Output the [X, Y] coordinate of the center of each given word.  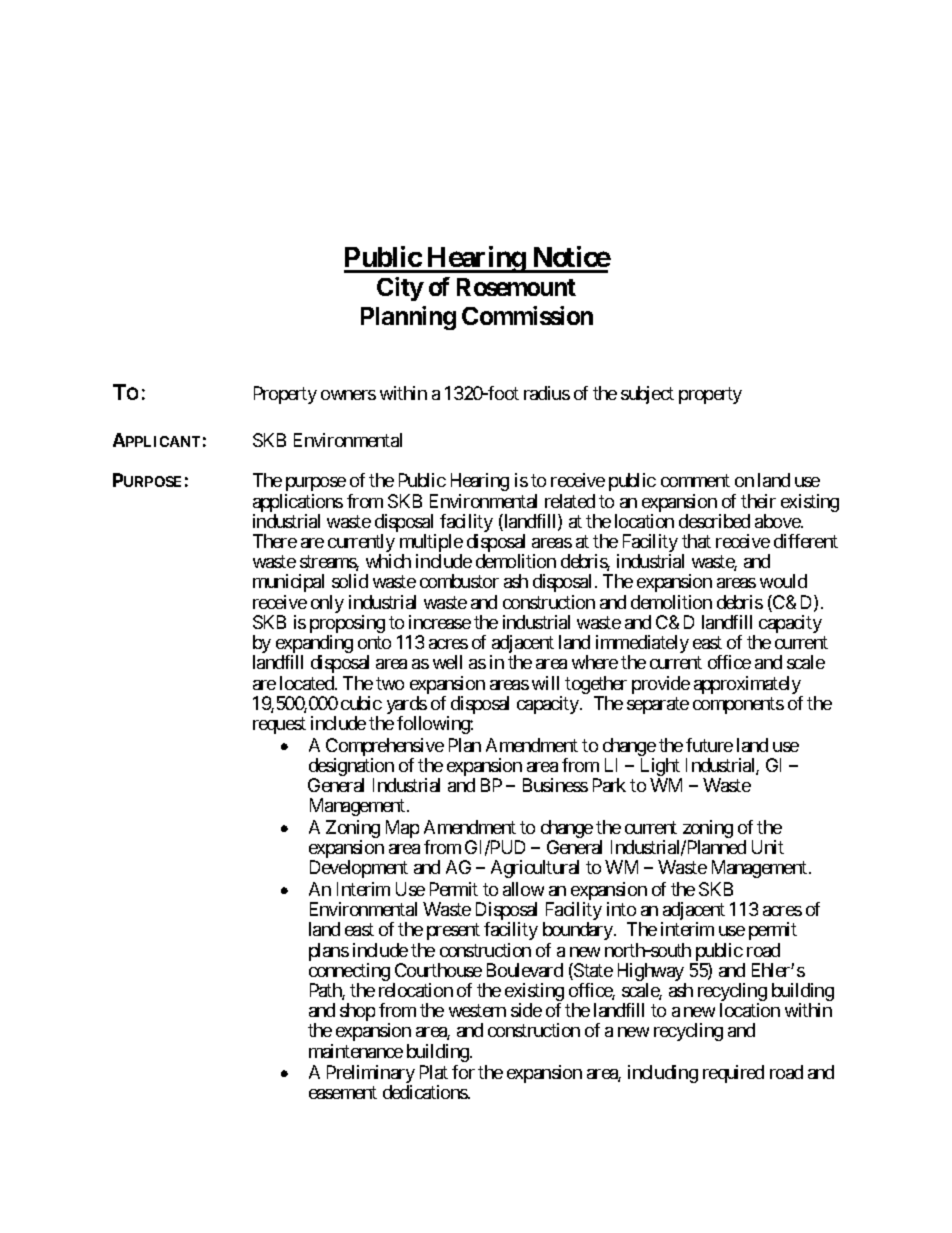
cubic [361, 703]
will [545, 683]
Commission [527, 315]
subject [647, 395]
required [733, 1074]
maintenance [356, 1051]
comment [695, 481]
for [463, 1072]
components [738, 705]
